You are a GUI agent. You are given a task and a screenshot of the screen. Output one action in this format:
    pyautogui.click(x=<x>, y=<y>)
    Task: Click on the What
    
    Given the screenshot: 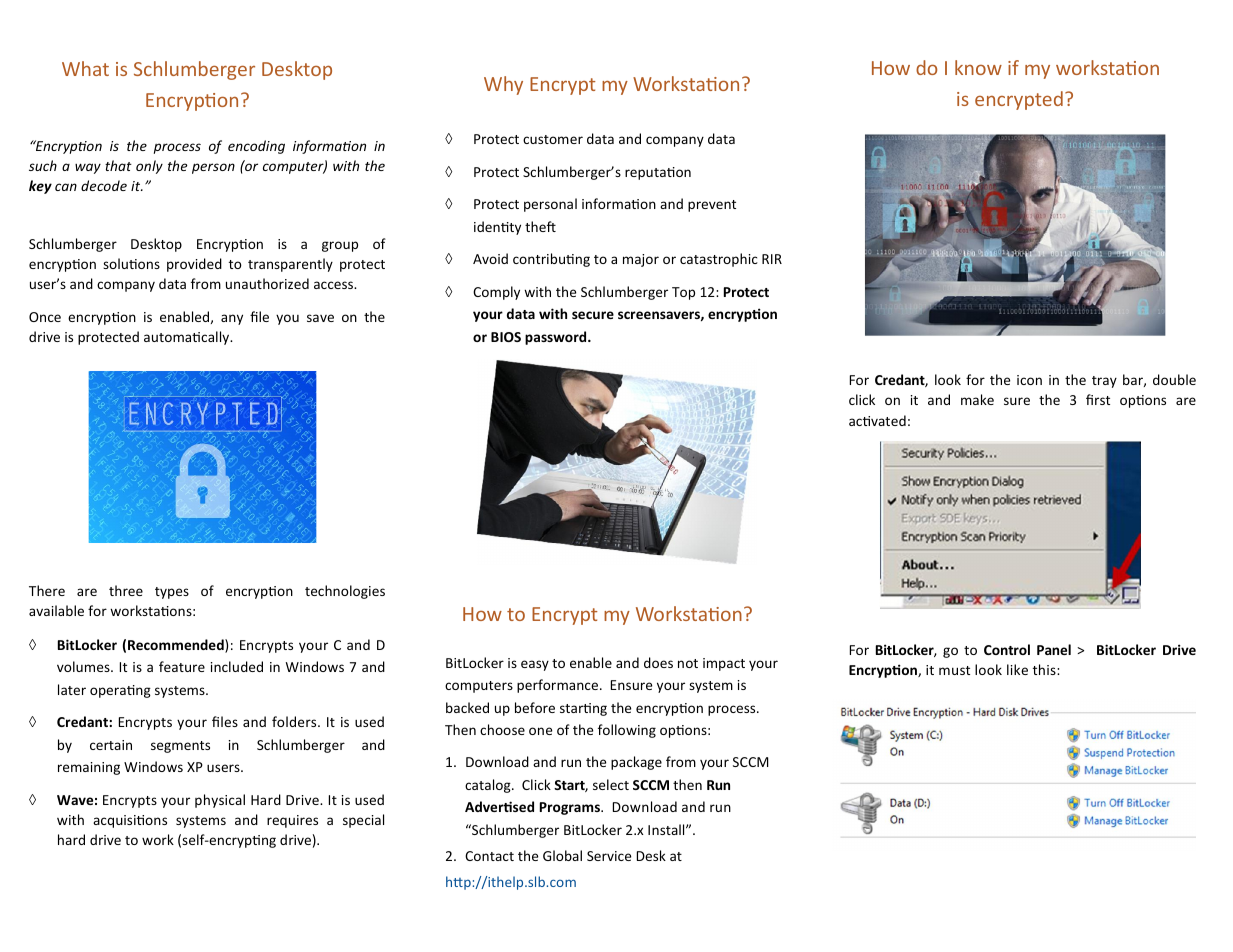 What is the action you would take?
    pyautogui.click(x=85, y=68)
